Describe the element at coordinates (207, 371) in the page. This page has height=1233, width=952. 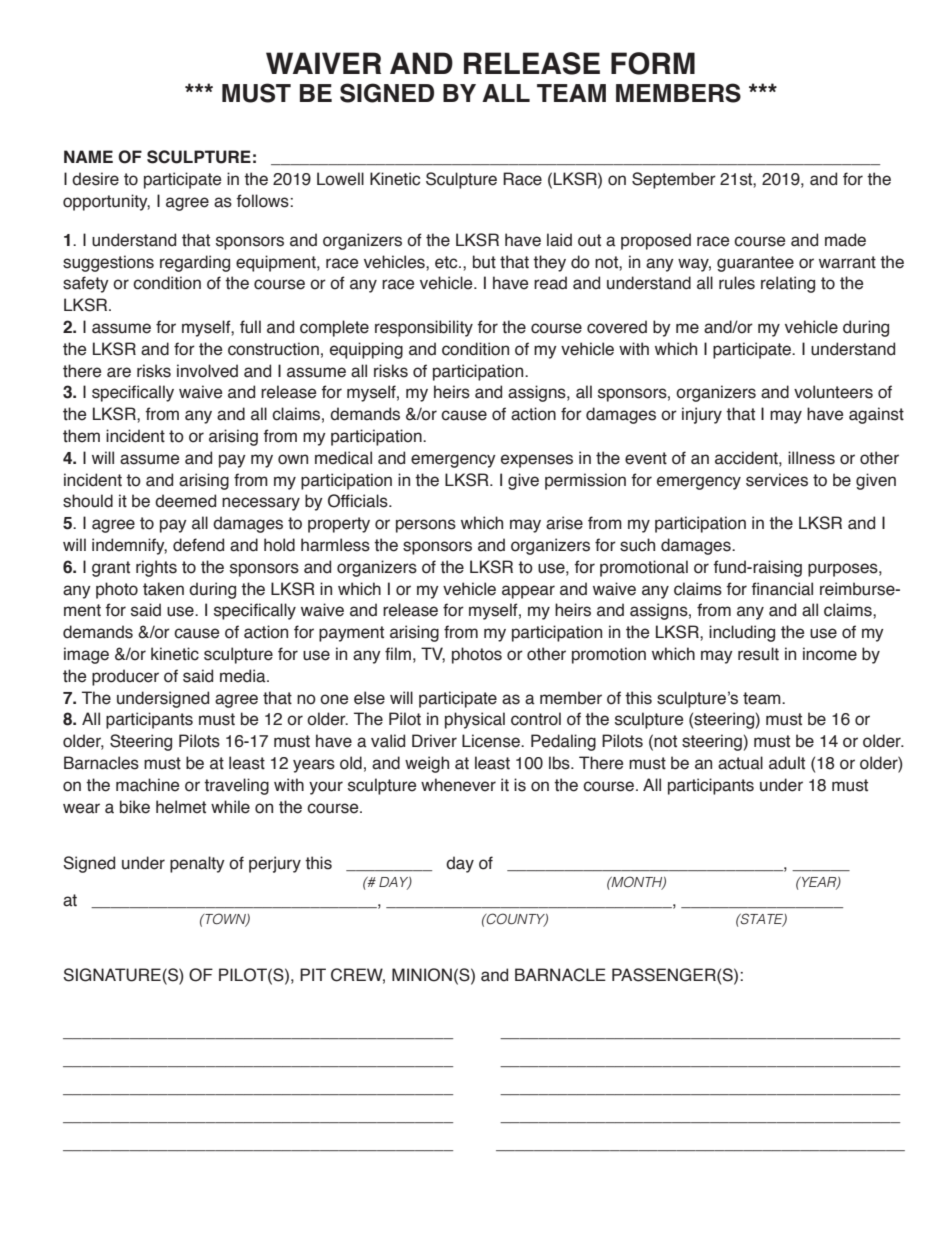
I see `involved` at that location.
